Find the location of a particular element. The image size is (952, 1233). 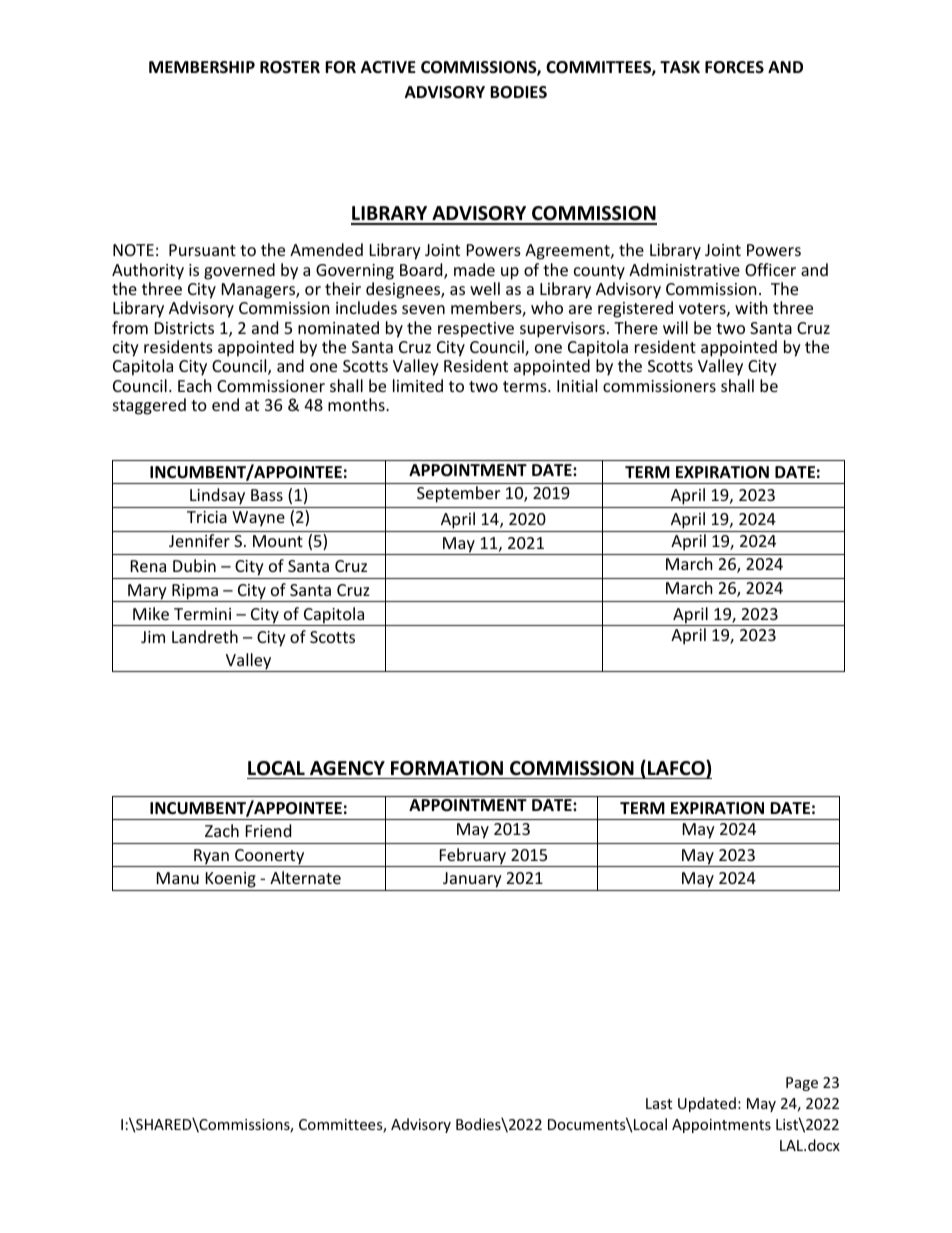

respective is located at coordinates (476, 330).
